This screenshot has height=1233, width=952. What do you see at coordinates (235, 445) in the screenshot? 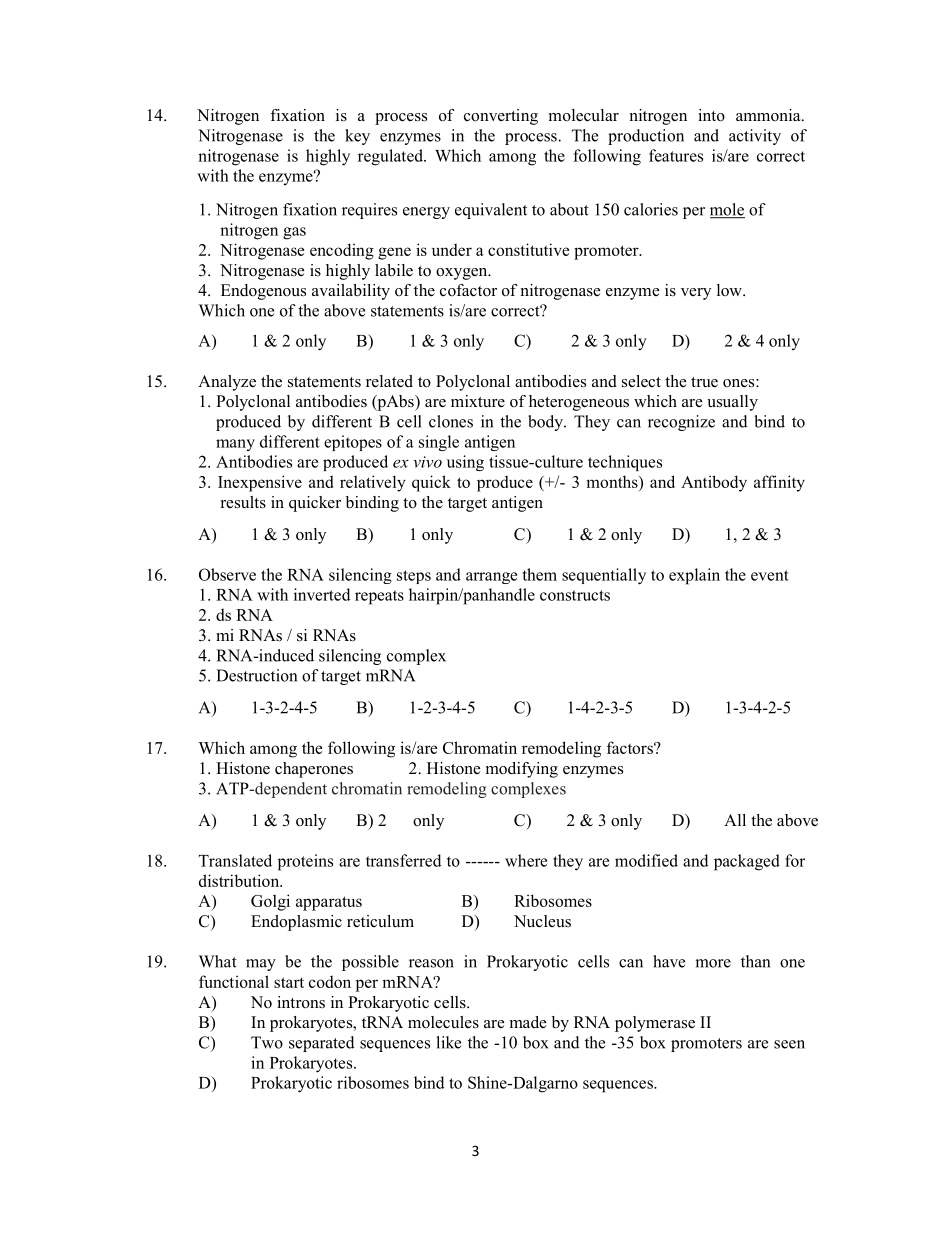
I see `many` at bounding box center [235, 445].
